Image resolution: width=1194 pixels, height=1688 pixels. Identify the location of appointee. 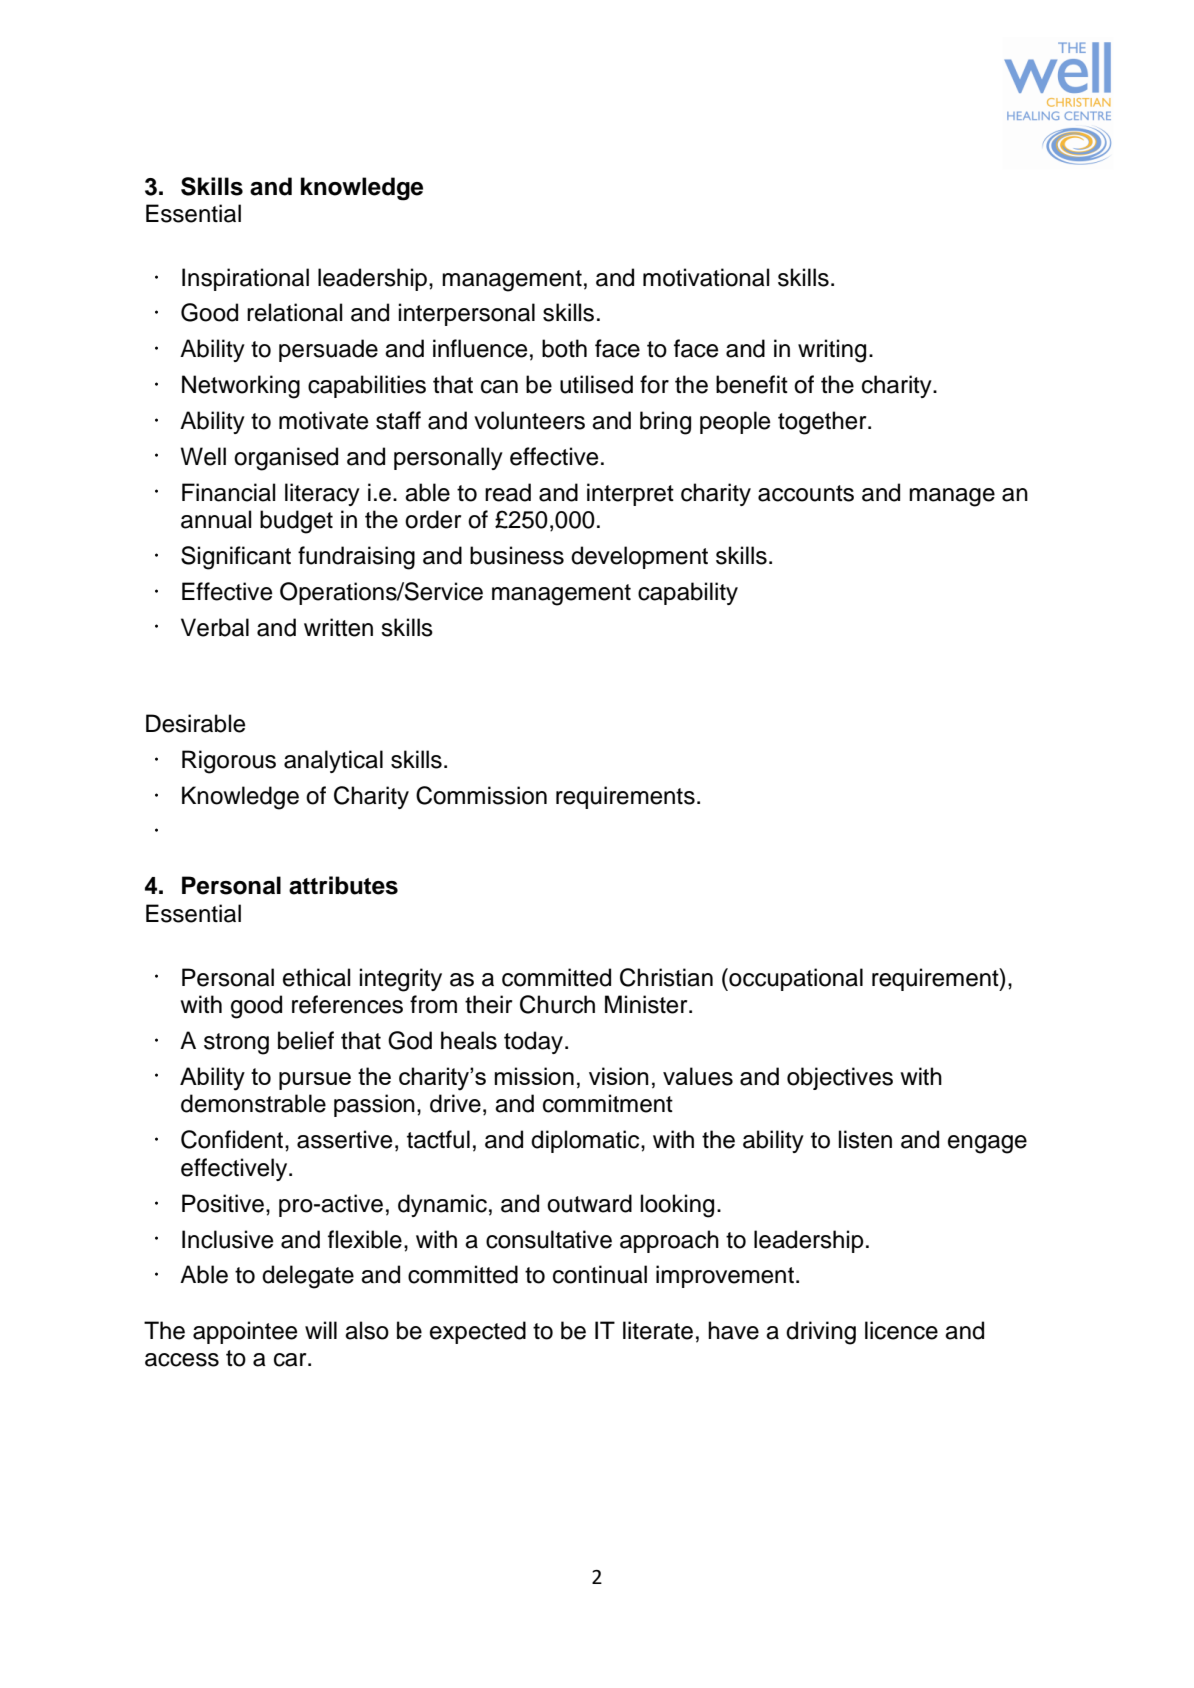
(245, 1332).
